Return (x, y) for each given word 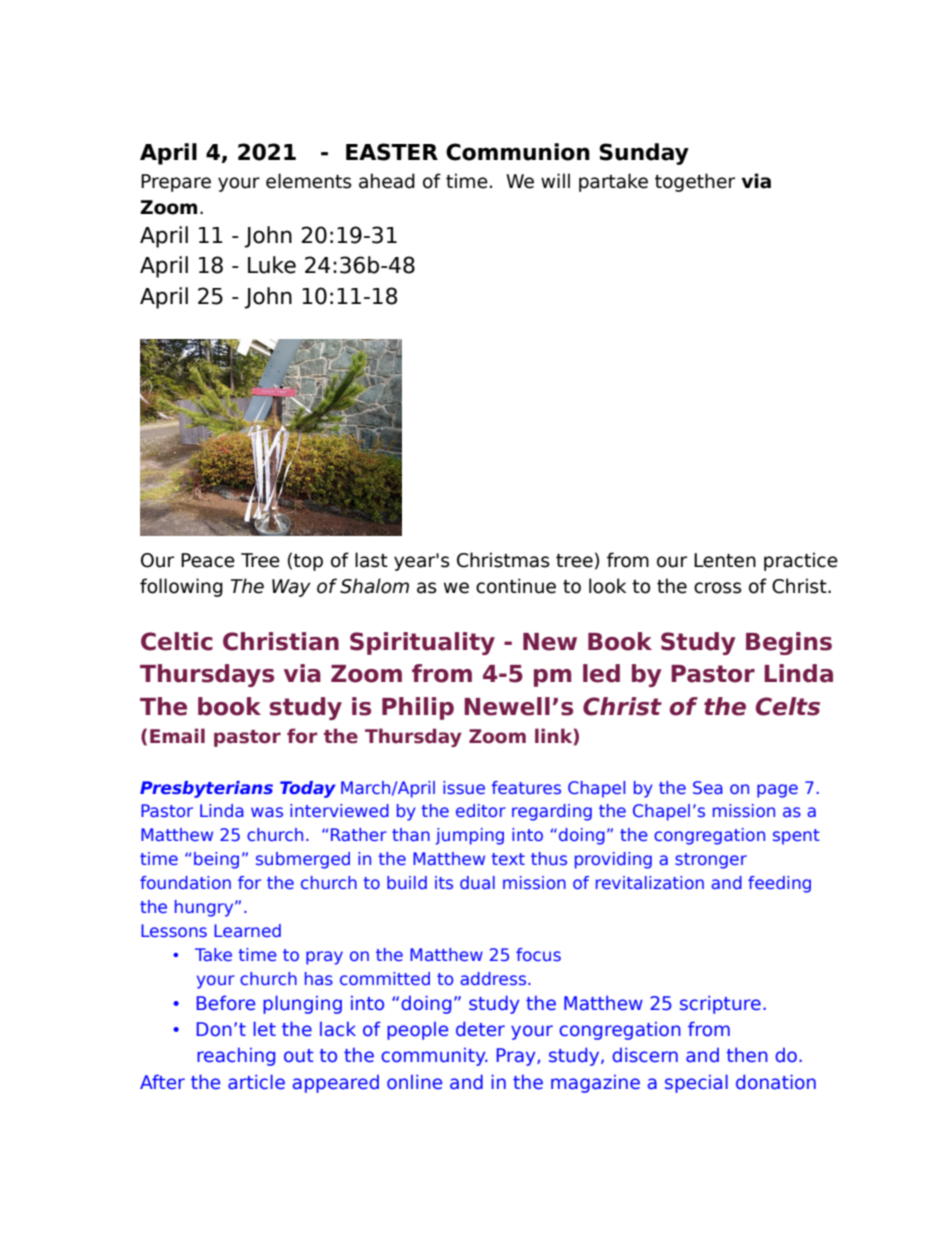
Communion (518, 152)
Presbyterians (206, 789)
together (695, 182)
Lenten (725, 560)
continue (516, 586)
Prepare (176, 183)
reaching (236, 1056)
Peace (208, 560)
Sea (708, 787)
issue (464, 787)
